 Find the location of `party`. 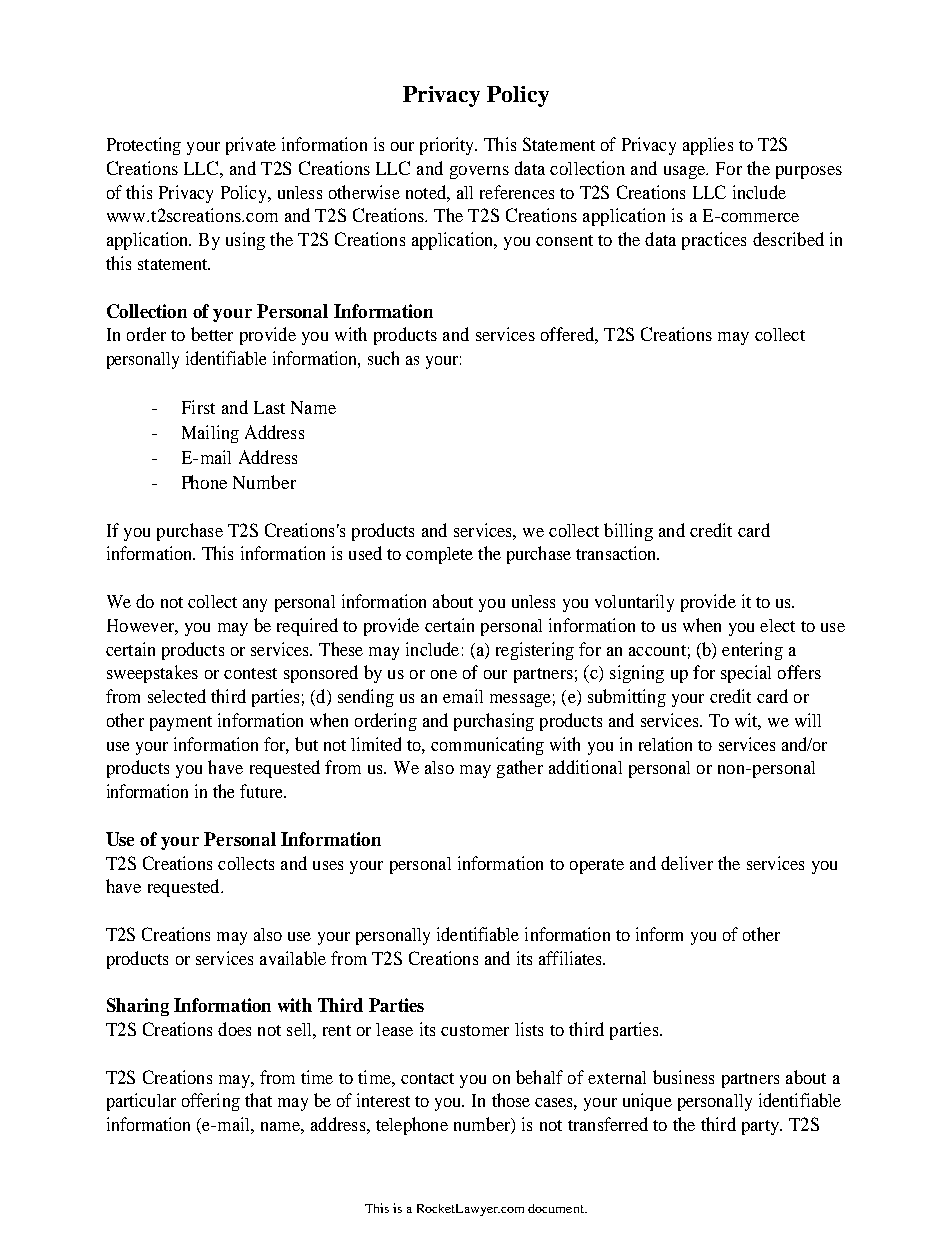

party is located at coordinates (761, 1127).
